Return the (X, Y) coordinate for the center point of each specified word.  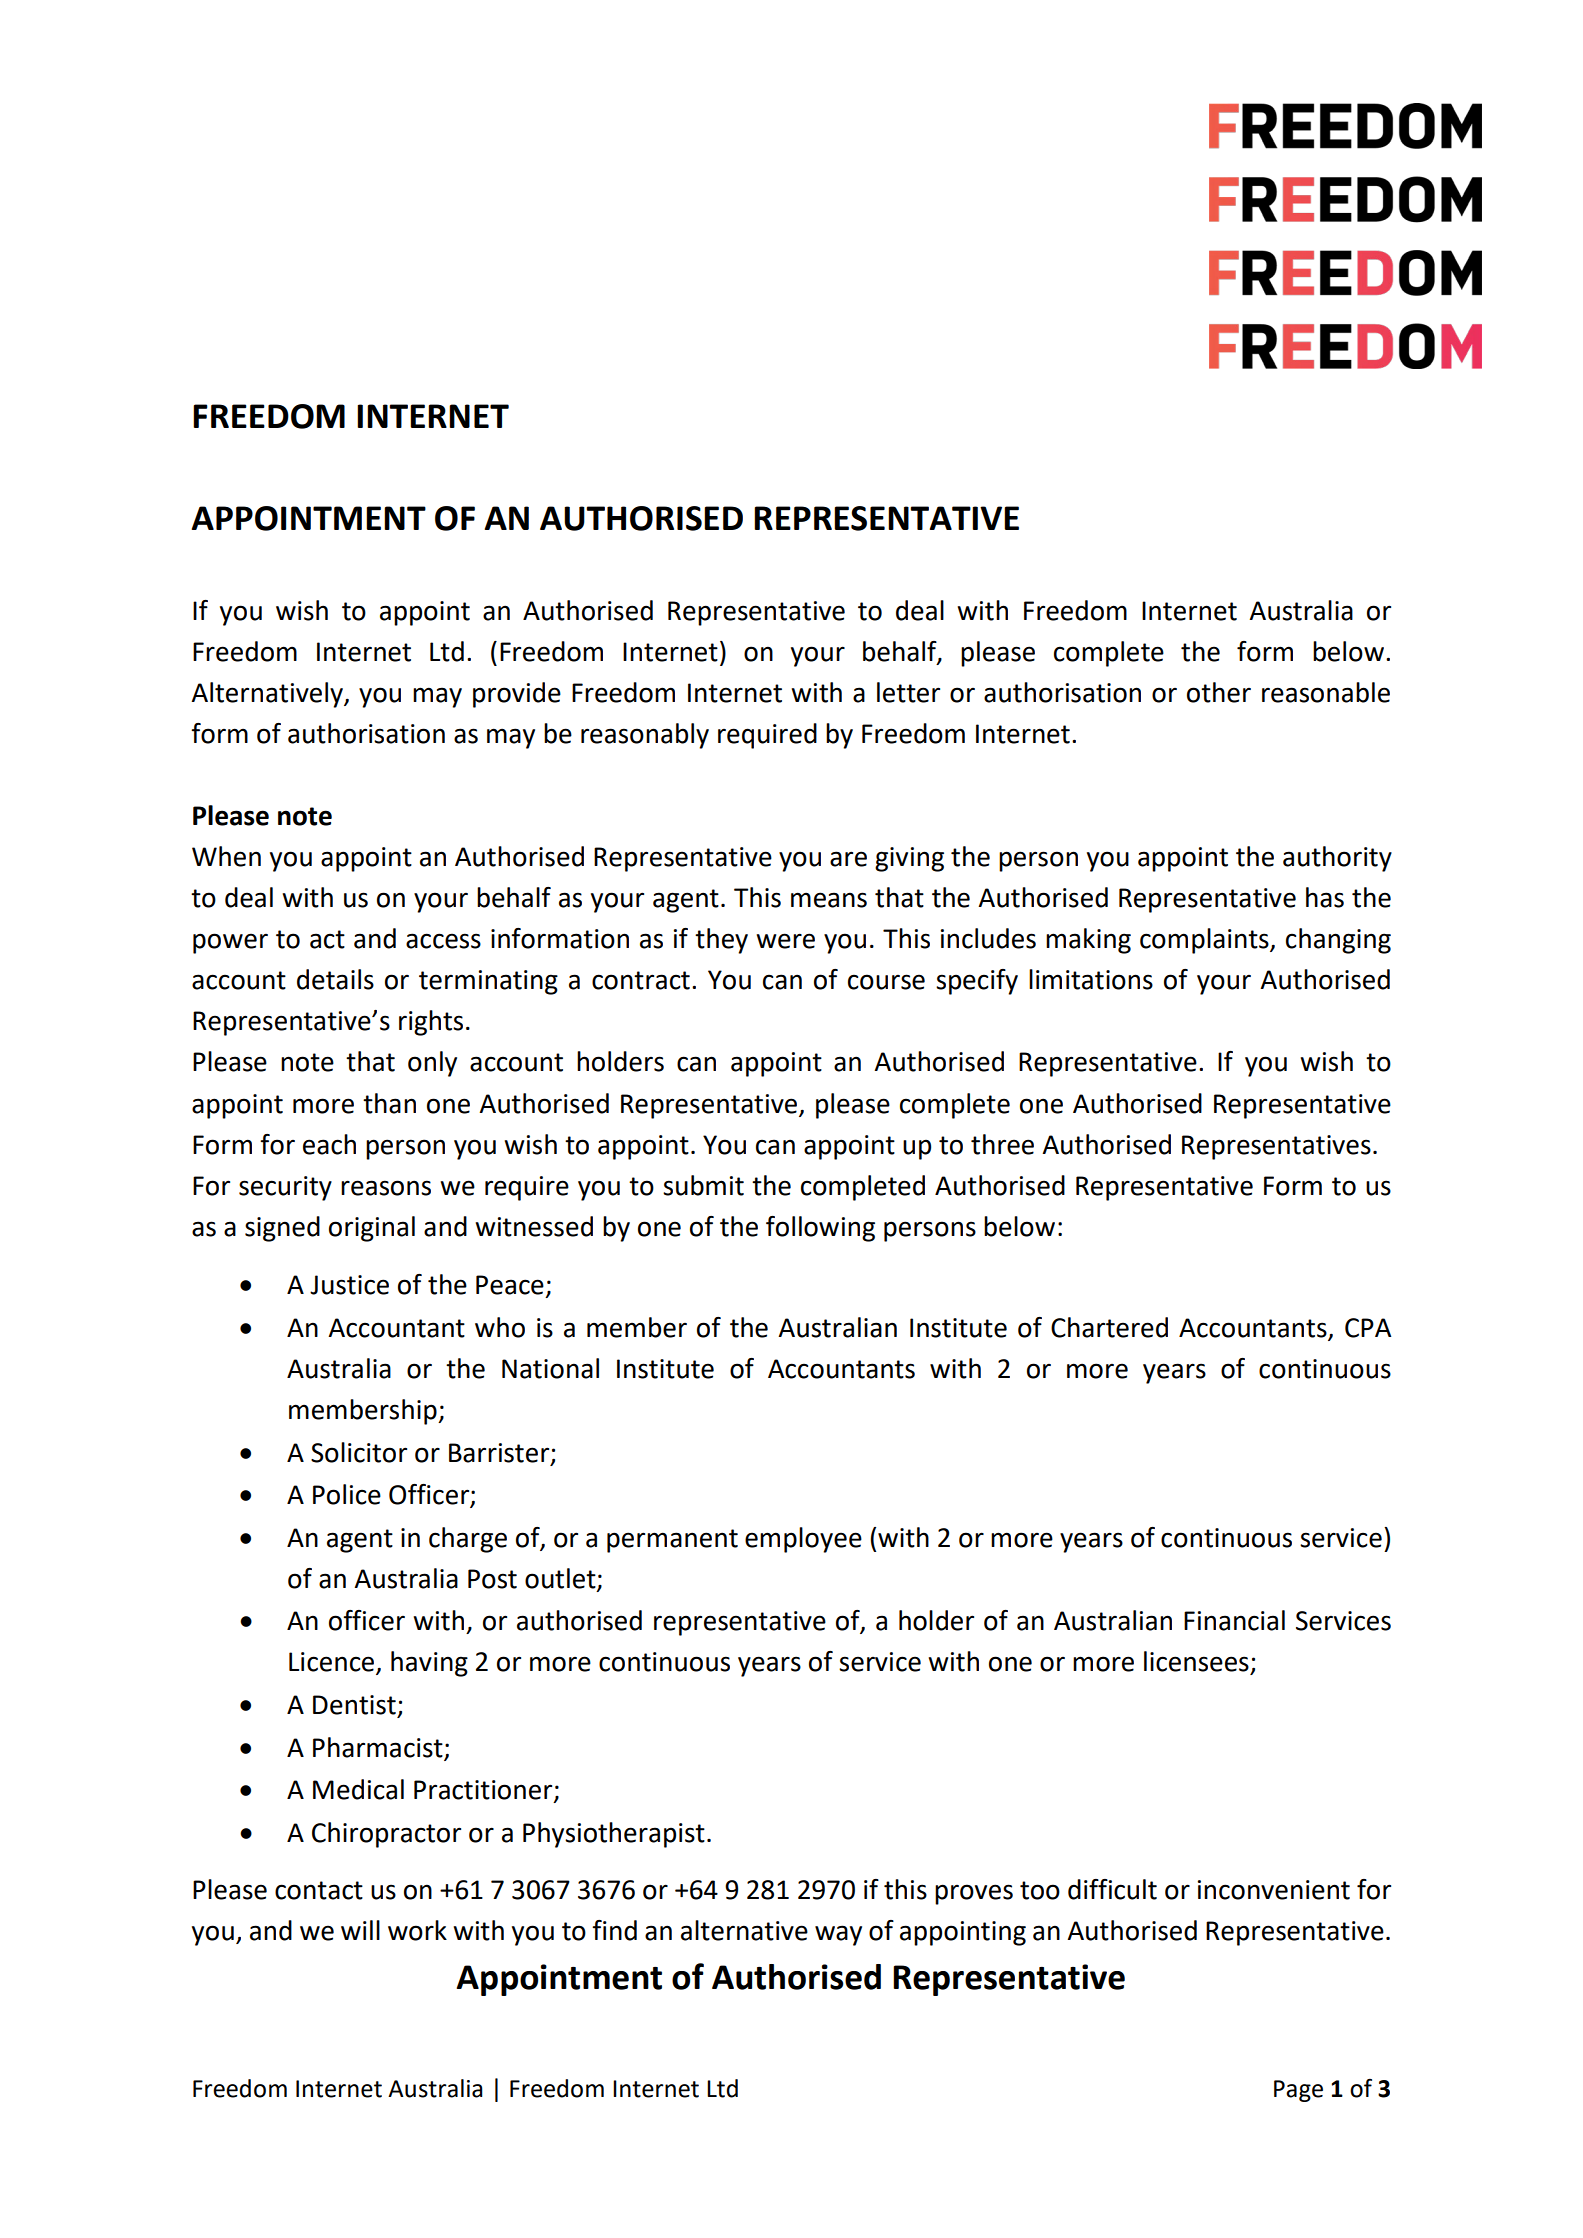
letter (908, 692)
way (838, 1935)
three (1002, 1144)
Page (1298, 2091)
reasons (386, 1188)
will (360, 1930)
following (820, 1229)
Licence (333, 1663)
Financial (1234, 1620)
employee (803, 1540)
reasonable (1326, 692)
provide (517, 695)
